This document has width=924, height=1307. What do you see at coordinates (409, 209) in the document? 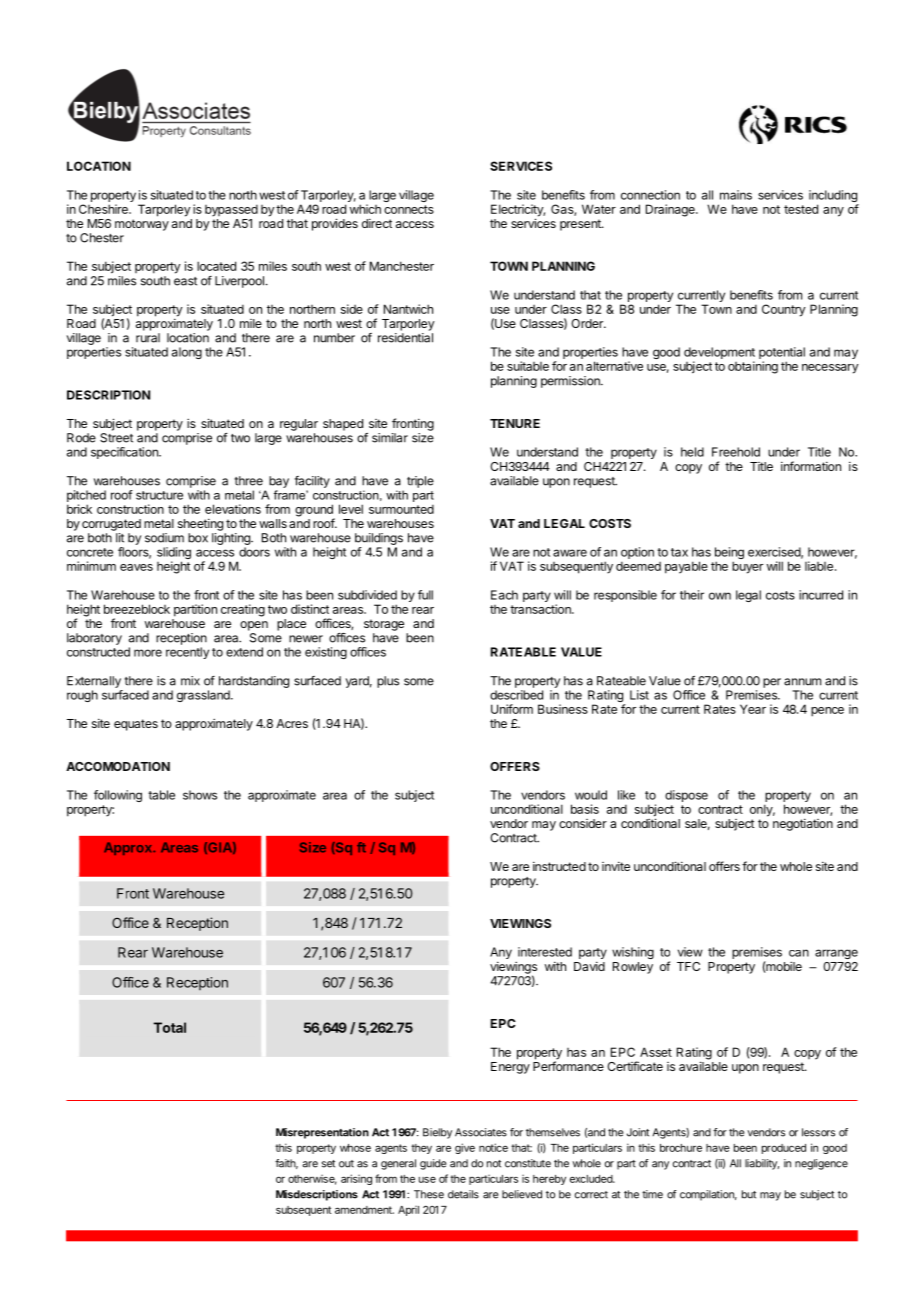
I see `connects` at bounding box center [409, 209].
